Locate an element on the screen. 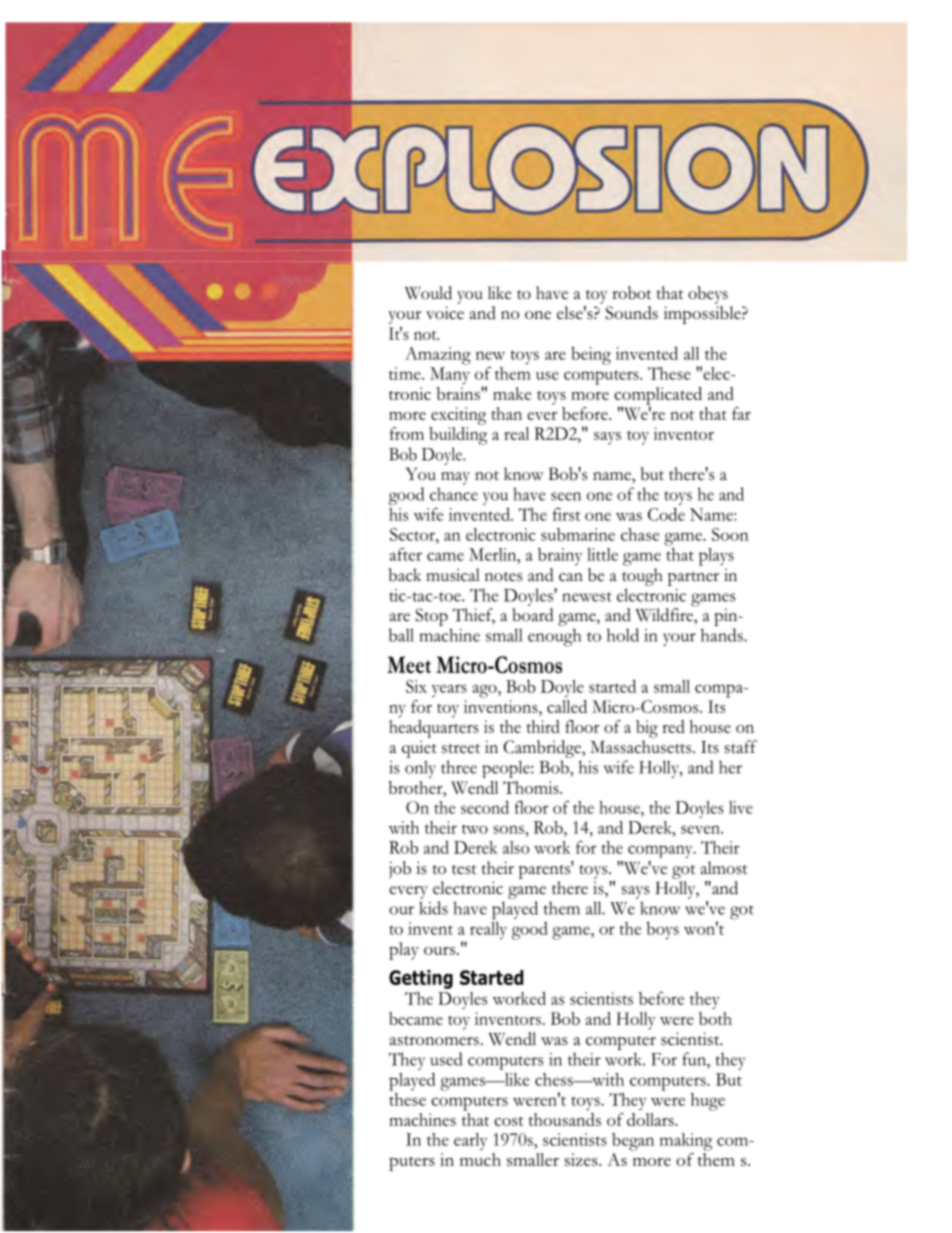  impossible is located at coordinates (703, 315).
